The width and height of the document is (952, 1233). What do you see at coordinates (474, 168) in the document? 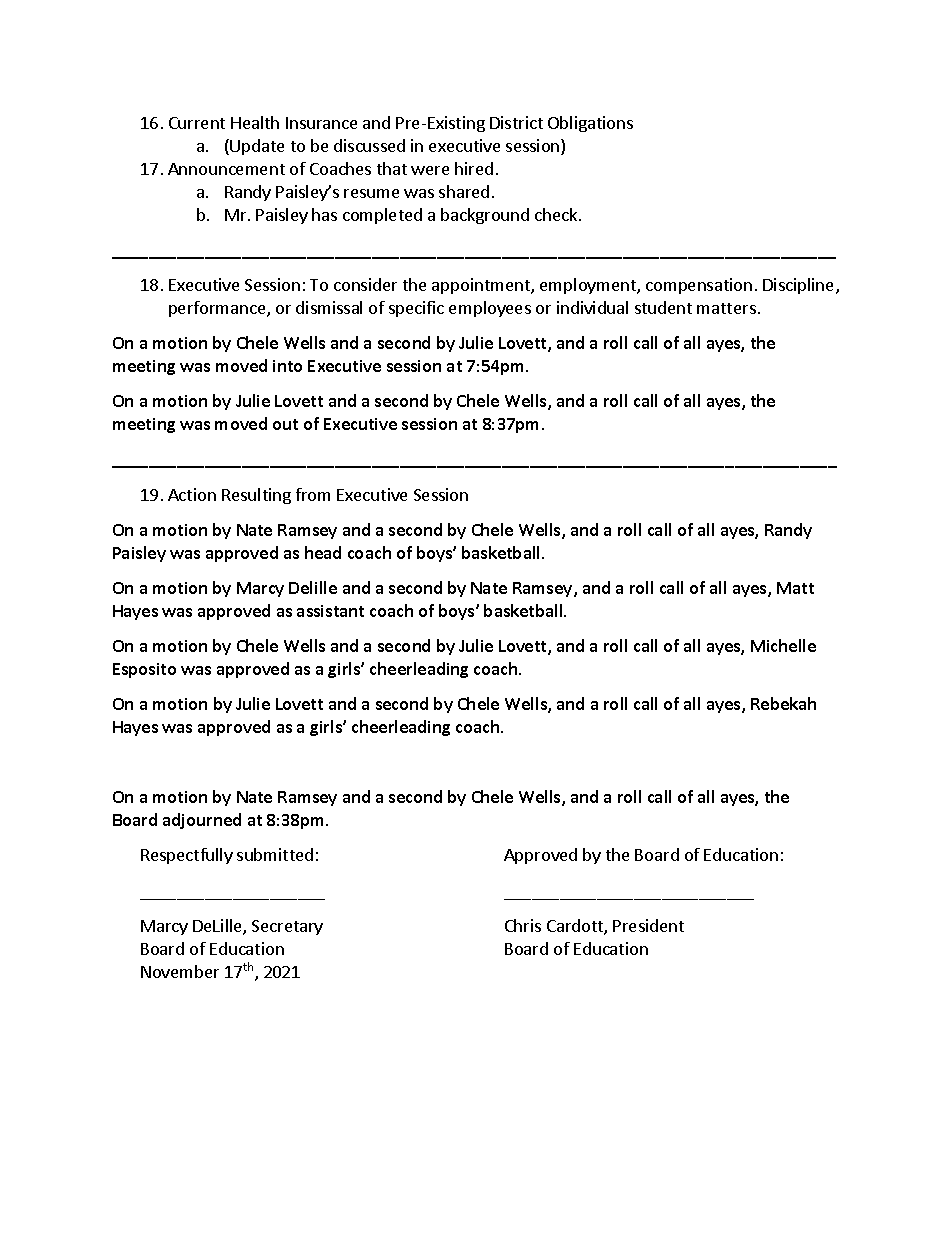
I see `hired` at bounding box center [474, 168].
